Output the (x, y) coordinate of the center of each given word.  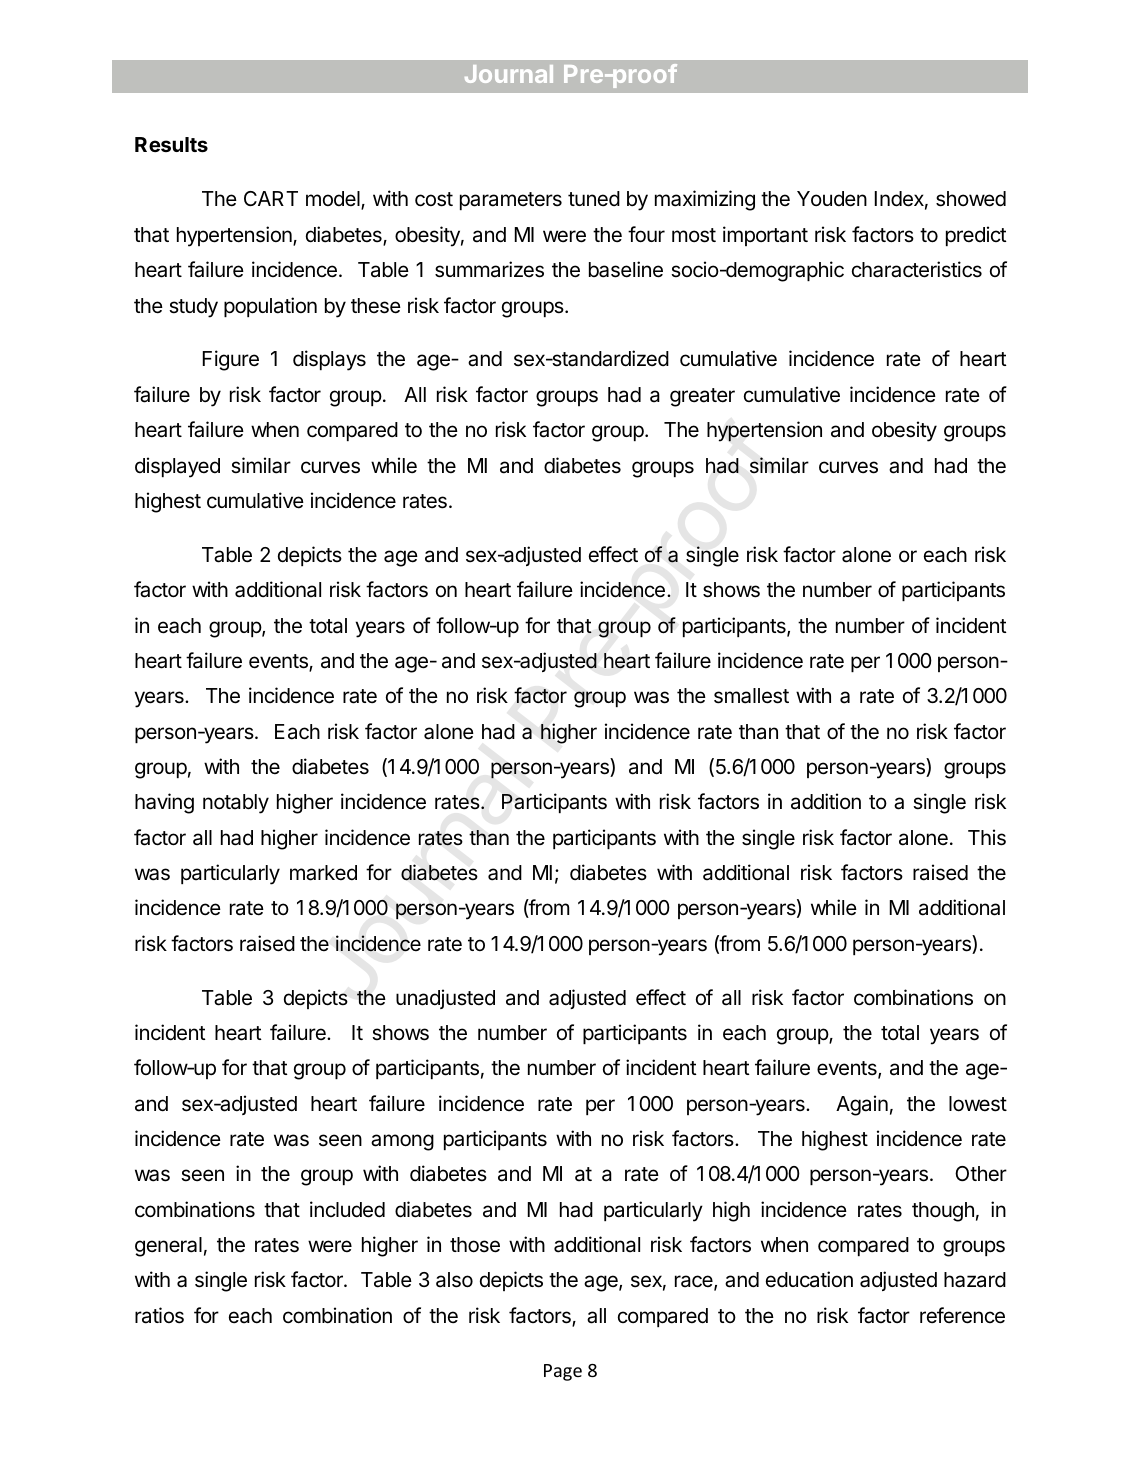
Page (563, 1372)
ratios (159, 1315)
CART (271, 198)
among (402, 1142)
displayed (177, 467)
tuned (594, 199)
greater (702, 397)
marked (323, 873)
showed (971, 199)
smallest (751, 696)
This (987, 837)
